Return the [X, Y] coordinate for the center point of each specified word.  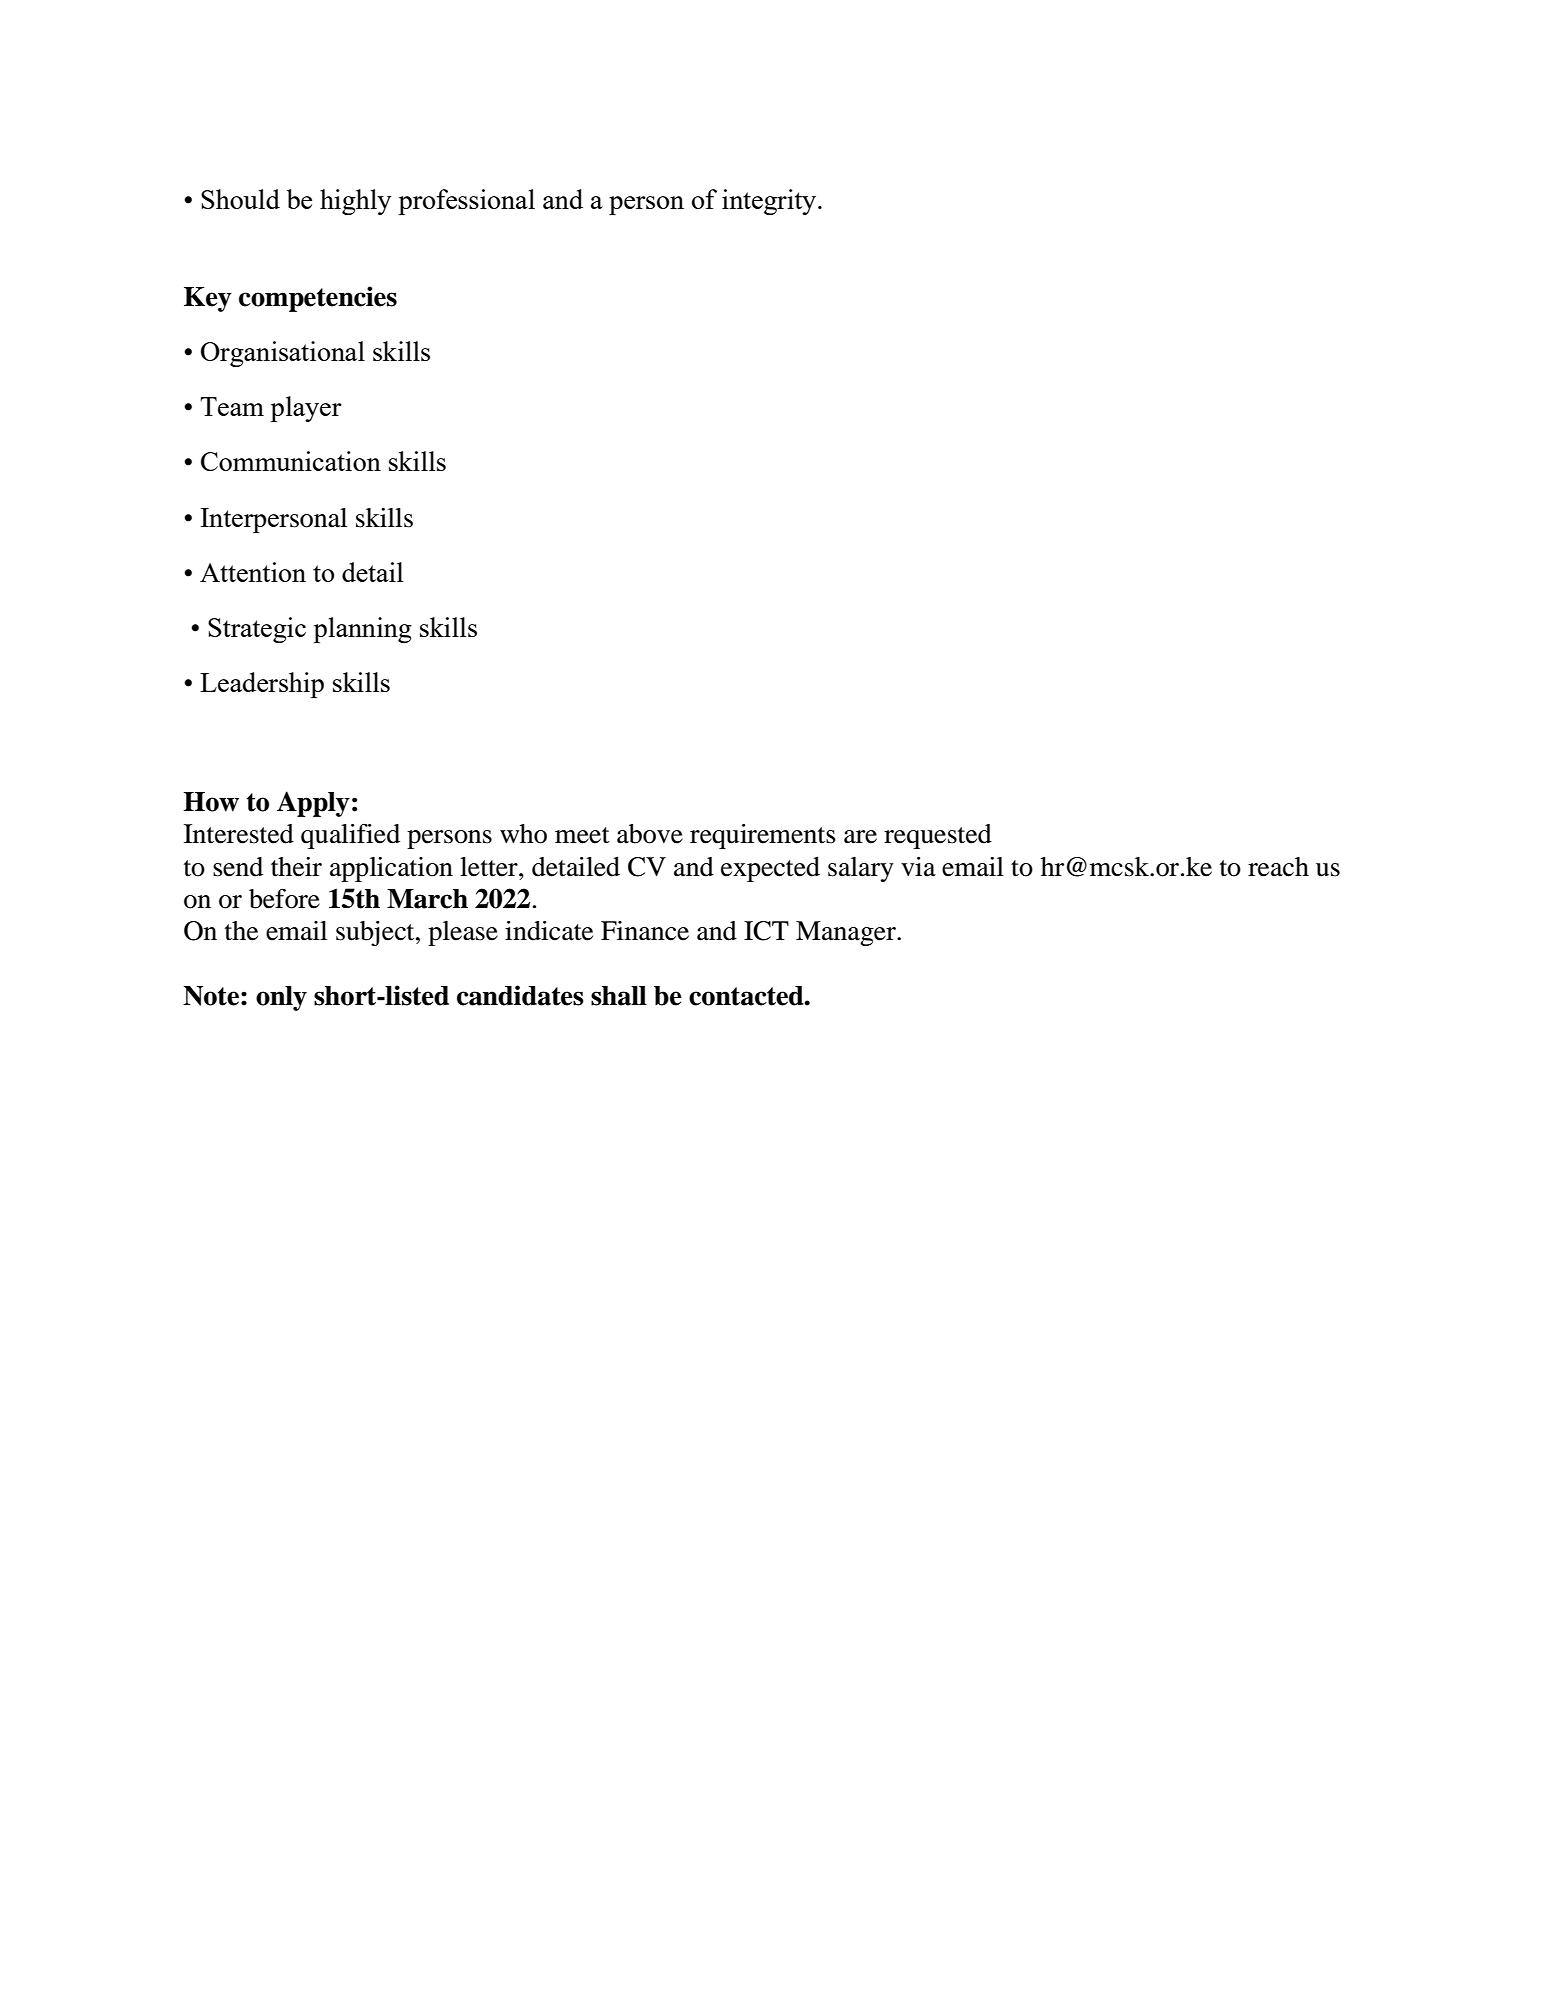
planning [362, 630]
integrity [770, 202]
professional [466, 202]
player [306, 409]
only [281, 998]
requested [938, 836]
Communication [291, 461]
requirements [763, 836]
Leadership [262, 685]
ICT [766, 931]
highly [355, 202]
